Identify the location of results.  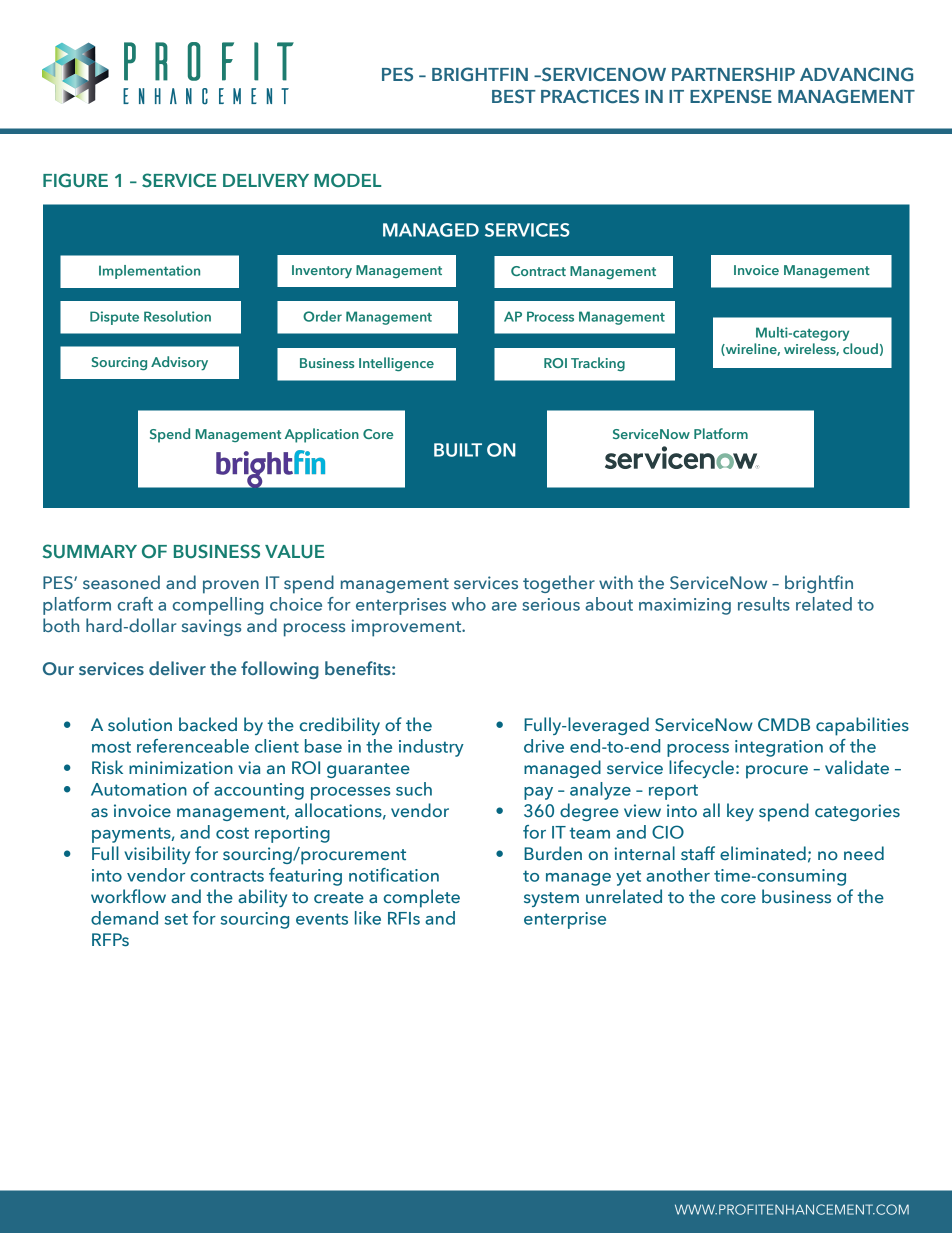
(764, 604).
